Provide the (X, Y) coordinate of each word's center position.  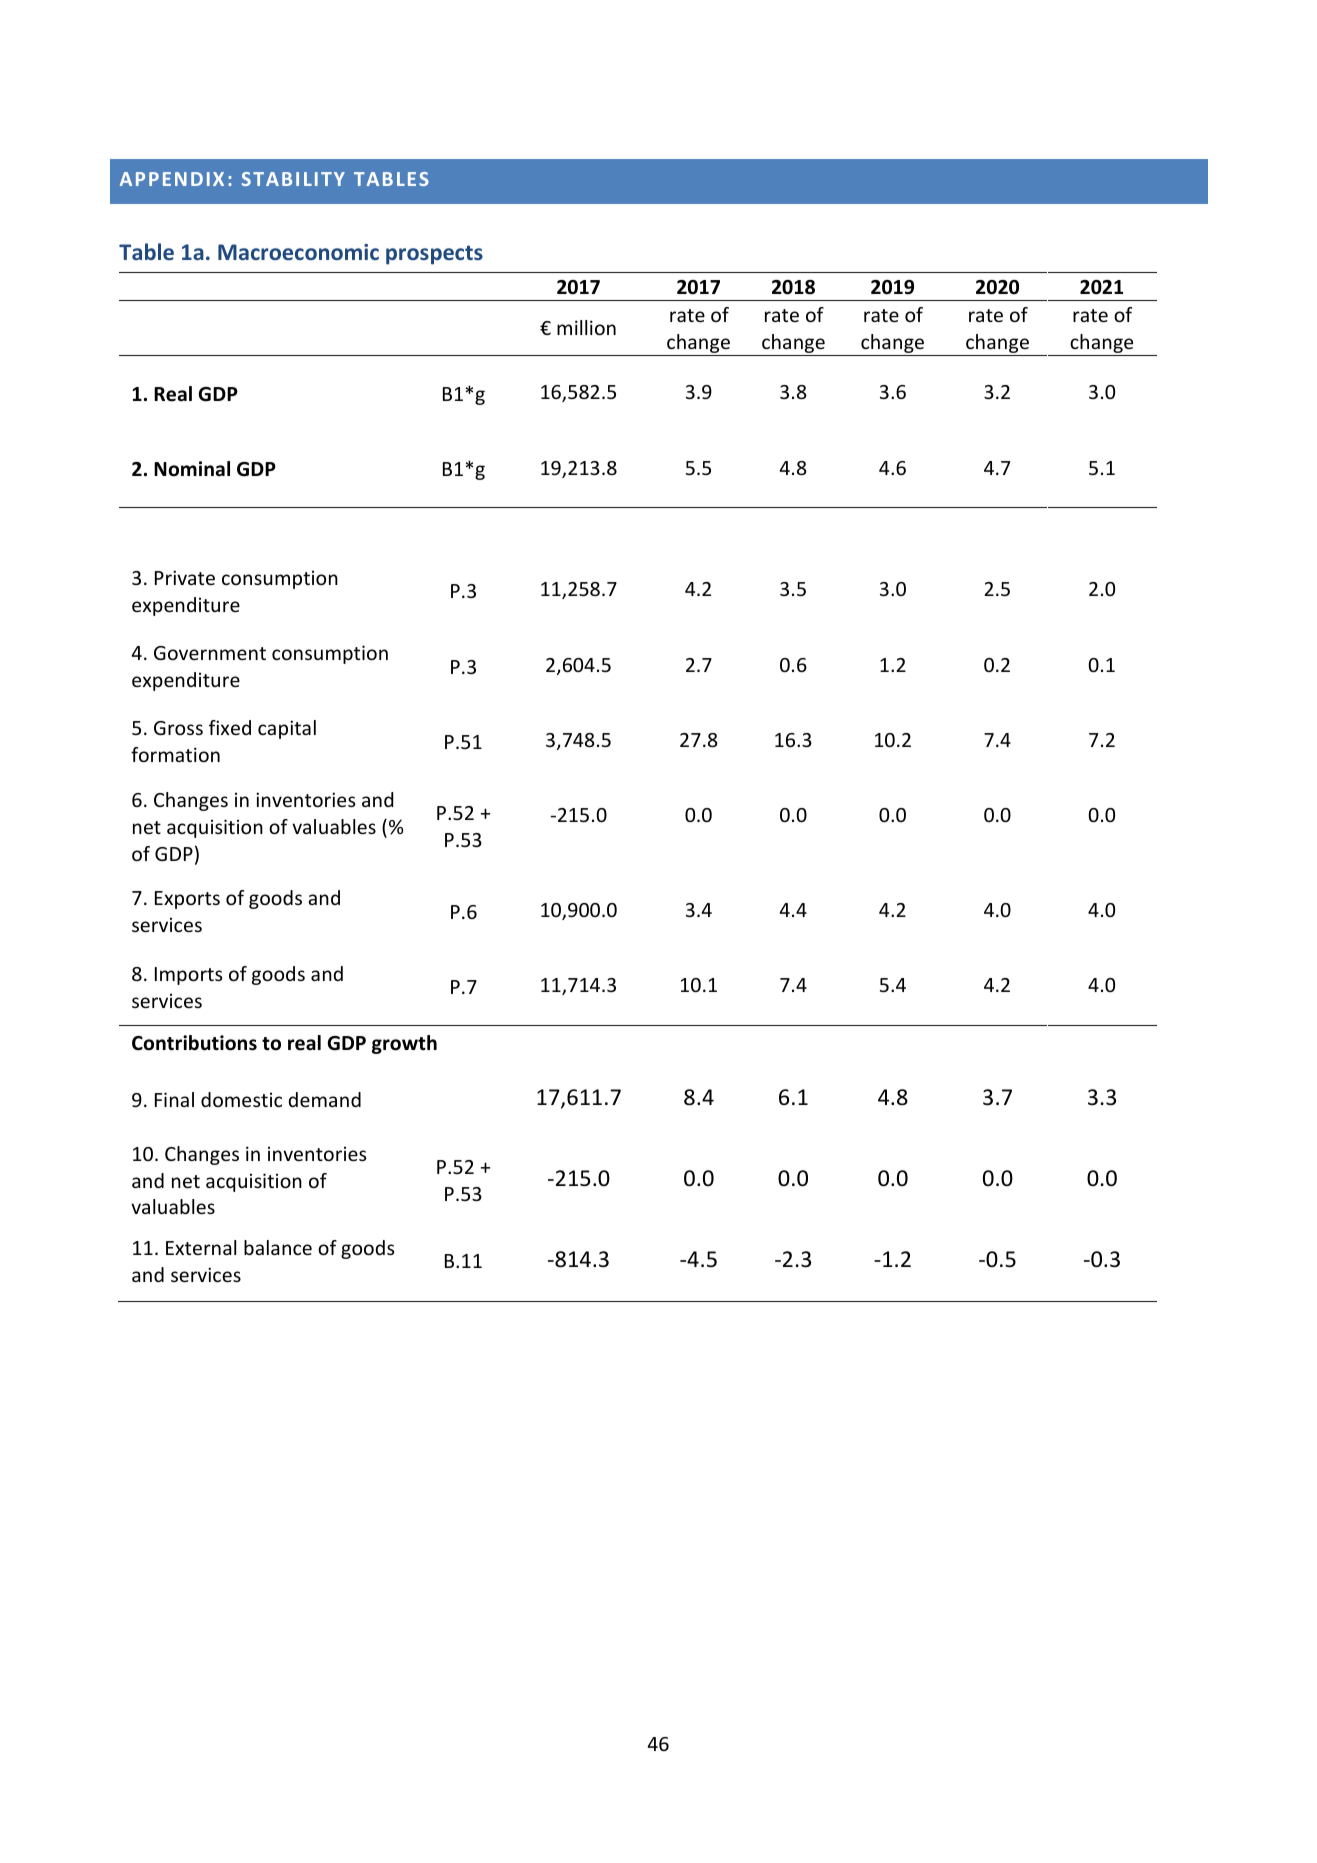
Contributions (194, 1043)
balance (278, 1247)
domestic (241, 1099)
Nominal (192, 469)
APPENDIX (172, 179)
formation (175, 754)
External (201, 1247)
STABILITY (293, 179)
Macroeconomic (298, 252)
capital (287, 729)
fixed (230, 727)
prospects (434, 255)
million (586, 327)
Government (210, 653)
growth (404, 1044)
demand (324, 1099)
